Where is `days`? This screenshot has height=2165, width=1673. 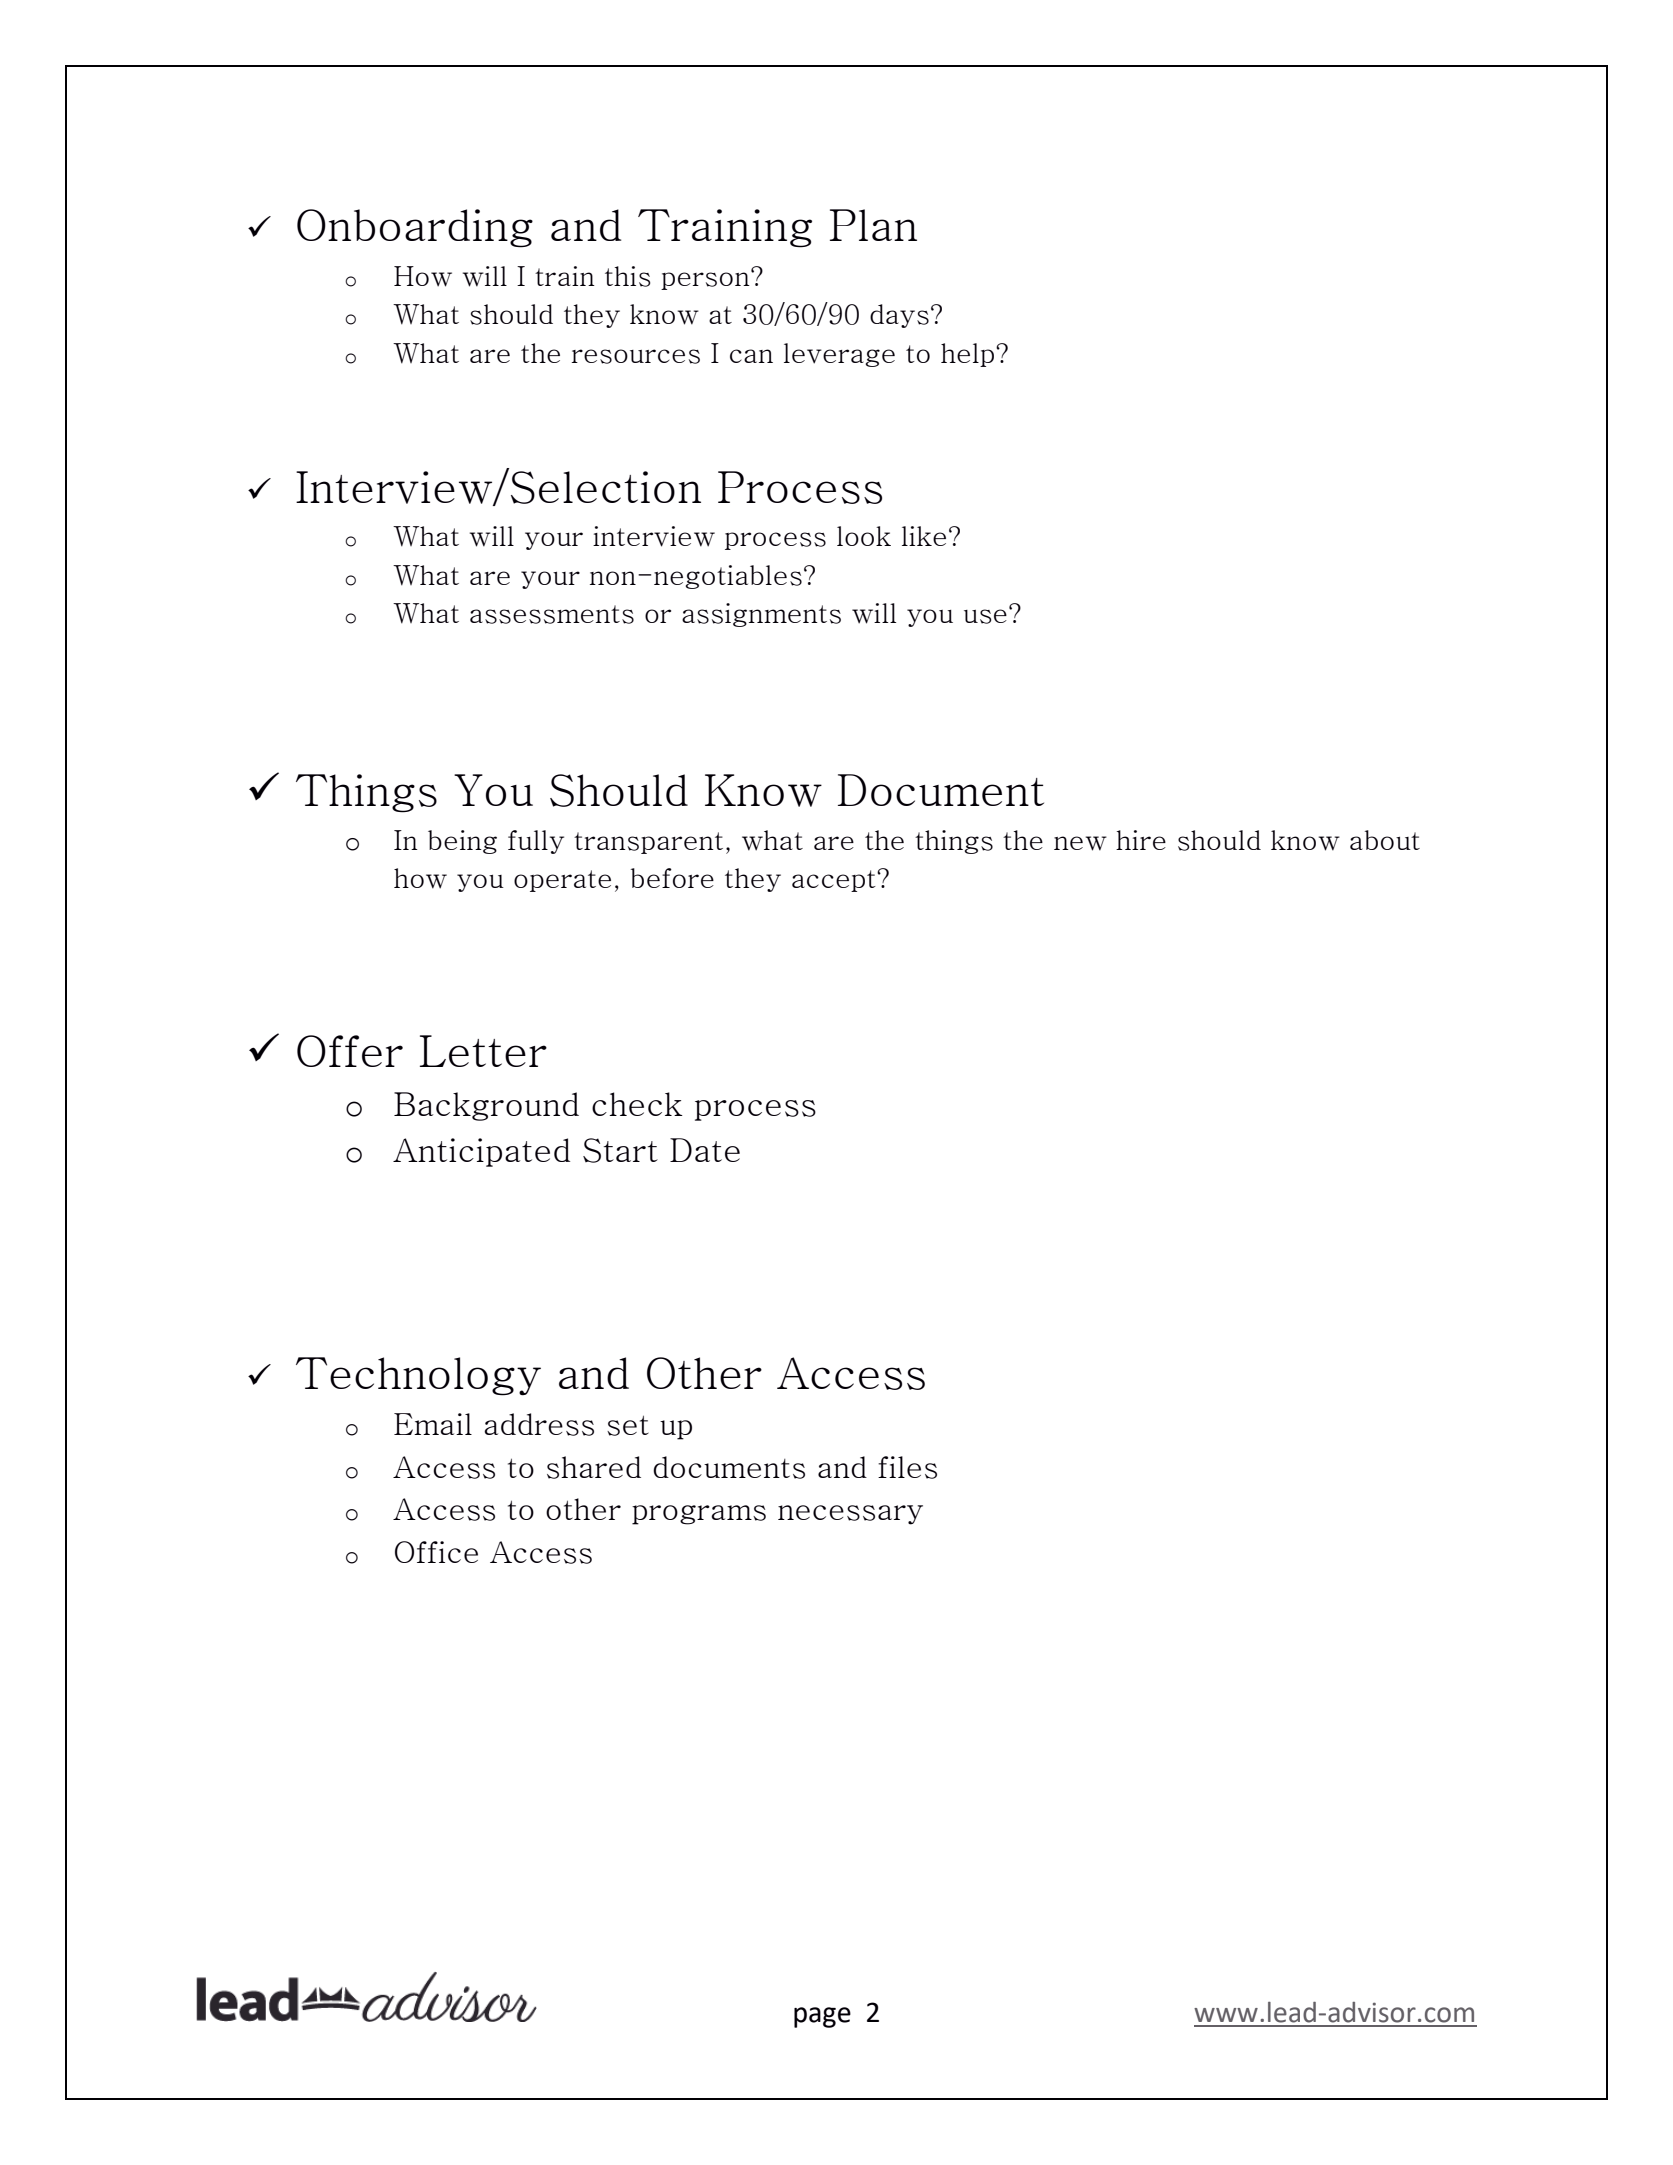 days is located at coordinates (899, 316).
